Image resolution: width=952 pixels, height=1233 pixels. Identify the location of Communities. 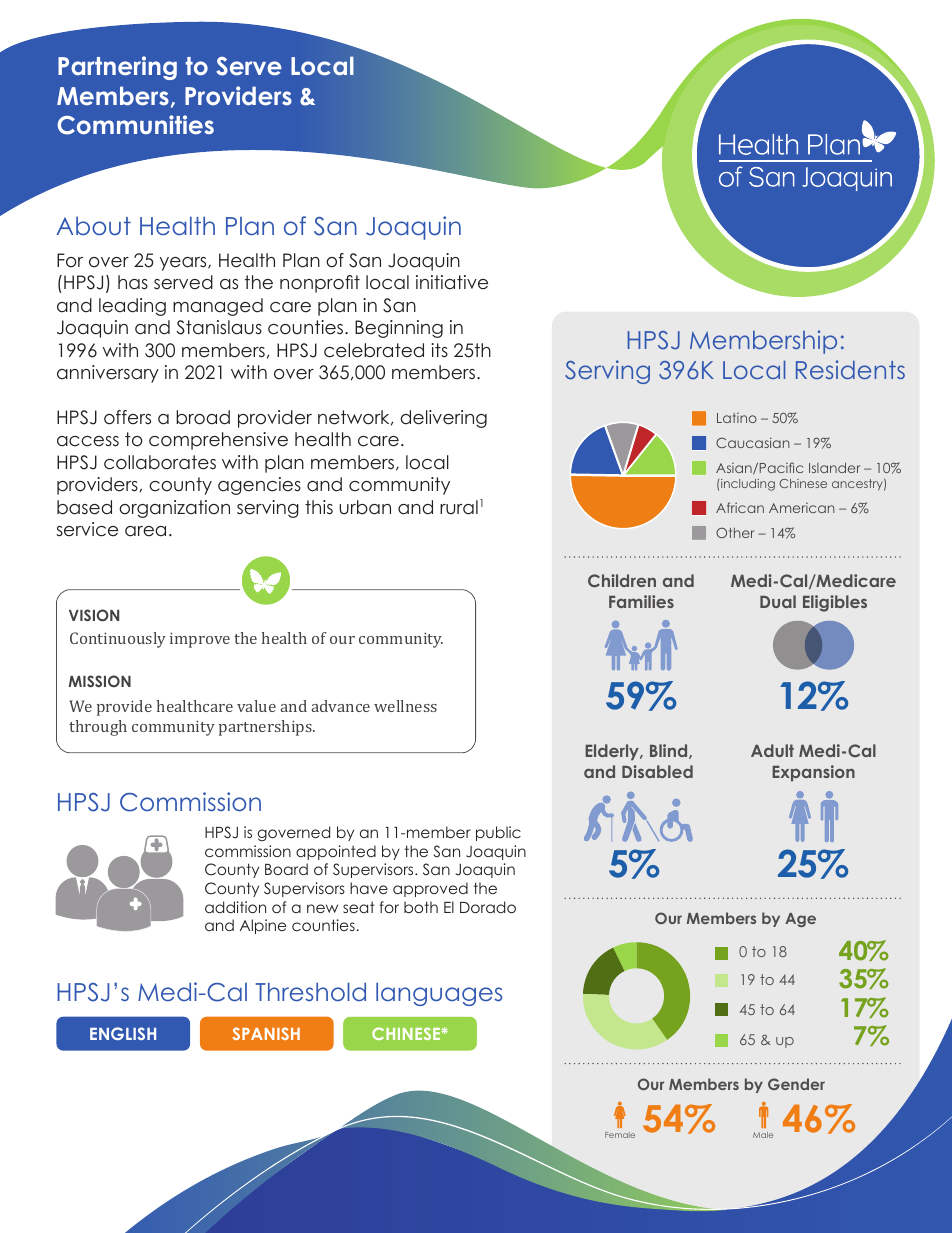
(136, 125).
